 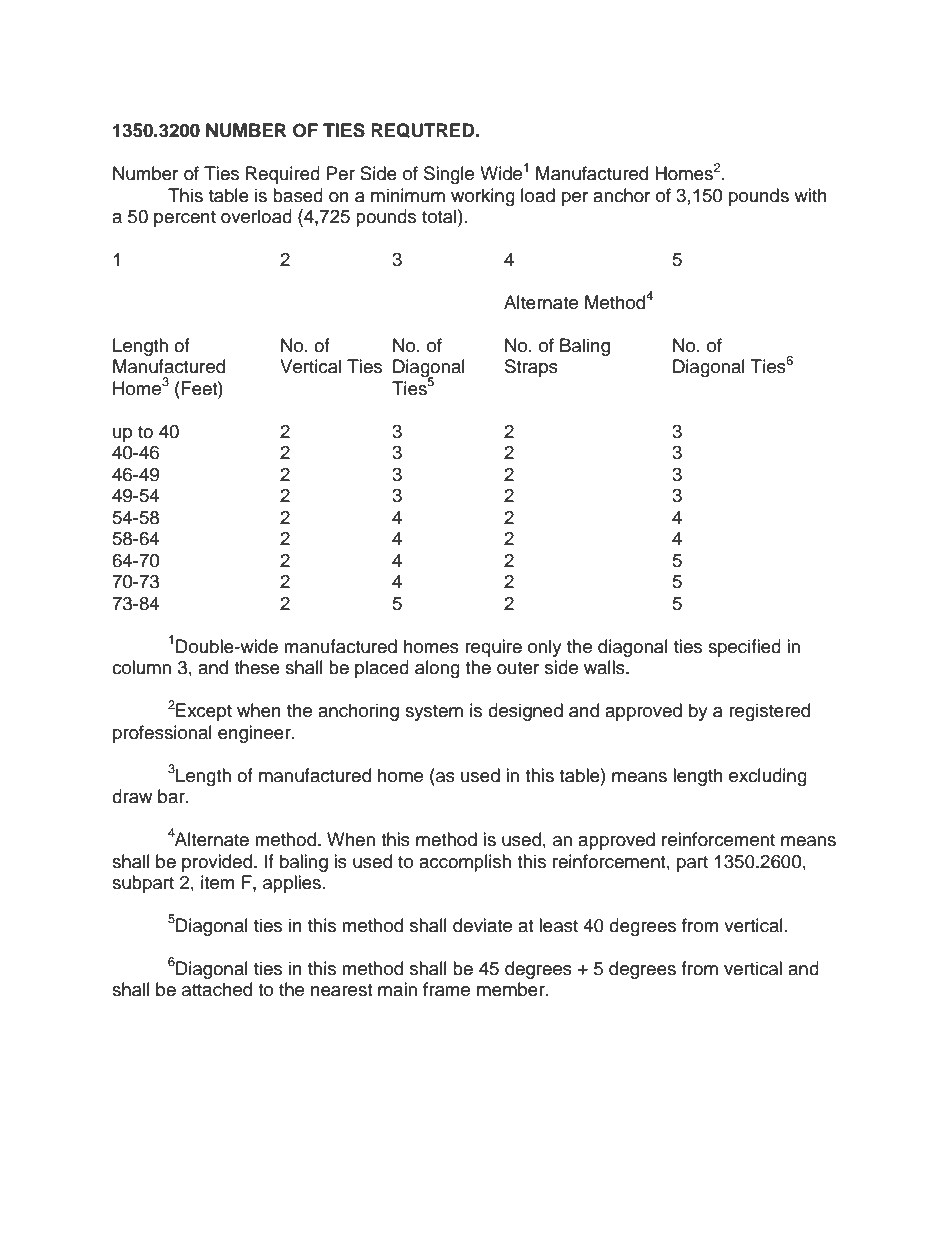 What do you see at coordinates (605, 667) in the document?
I see `walls` at bounding box center [605, 667].
